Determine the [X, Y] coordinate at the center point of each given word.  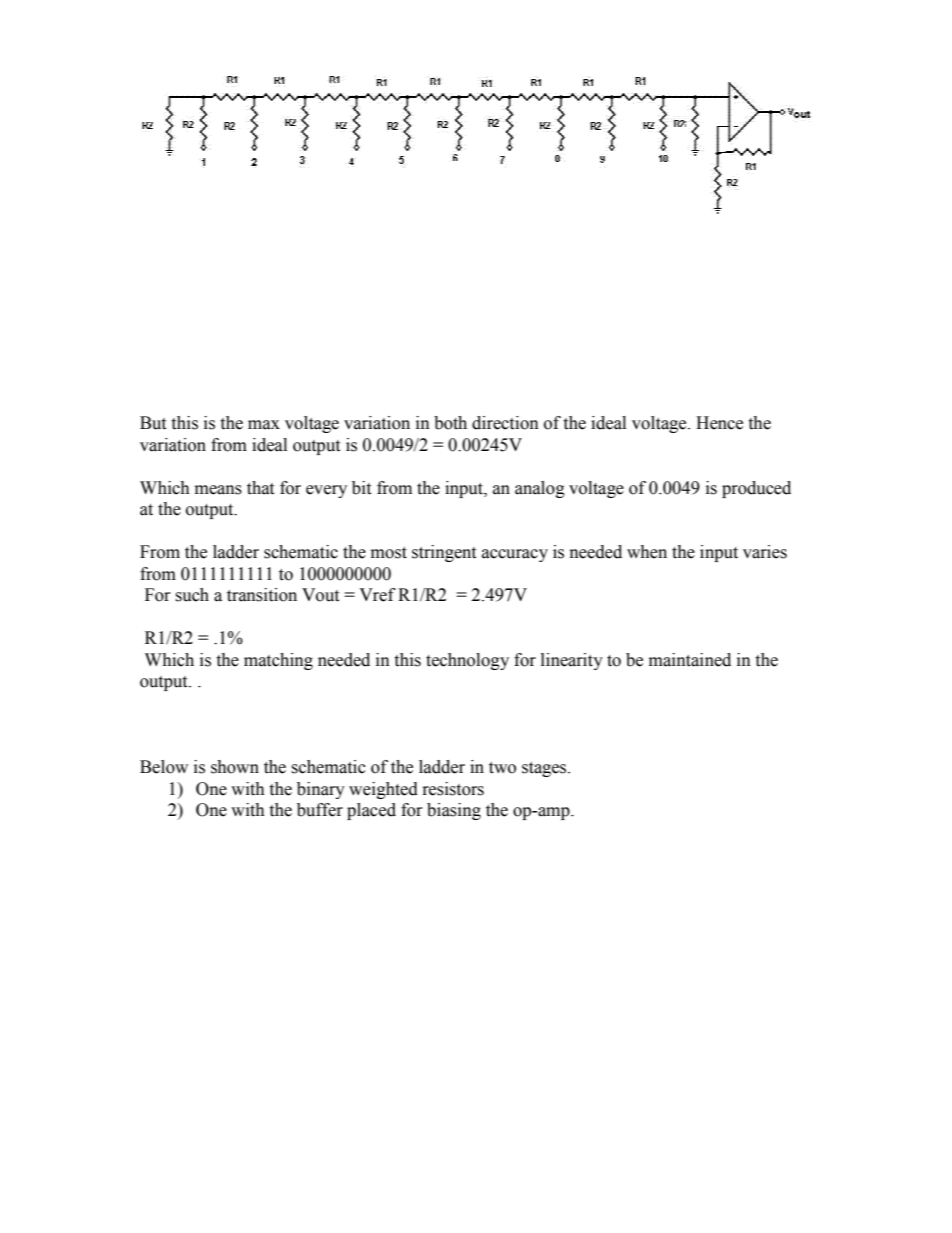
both [450, 423]
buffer [320, 810]
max [264, 425]
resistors [453, 789]
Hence [719, 423]
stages [545, 769]
